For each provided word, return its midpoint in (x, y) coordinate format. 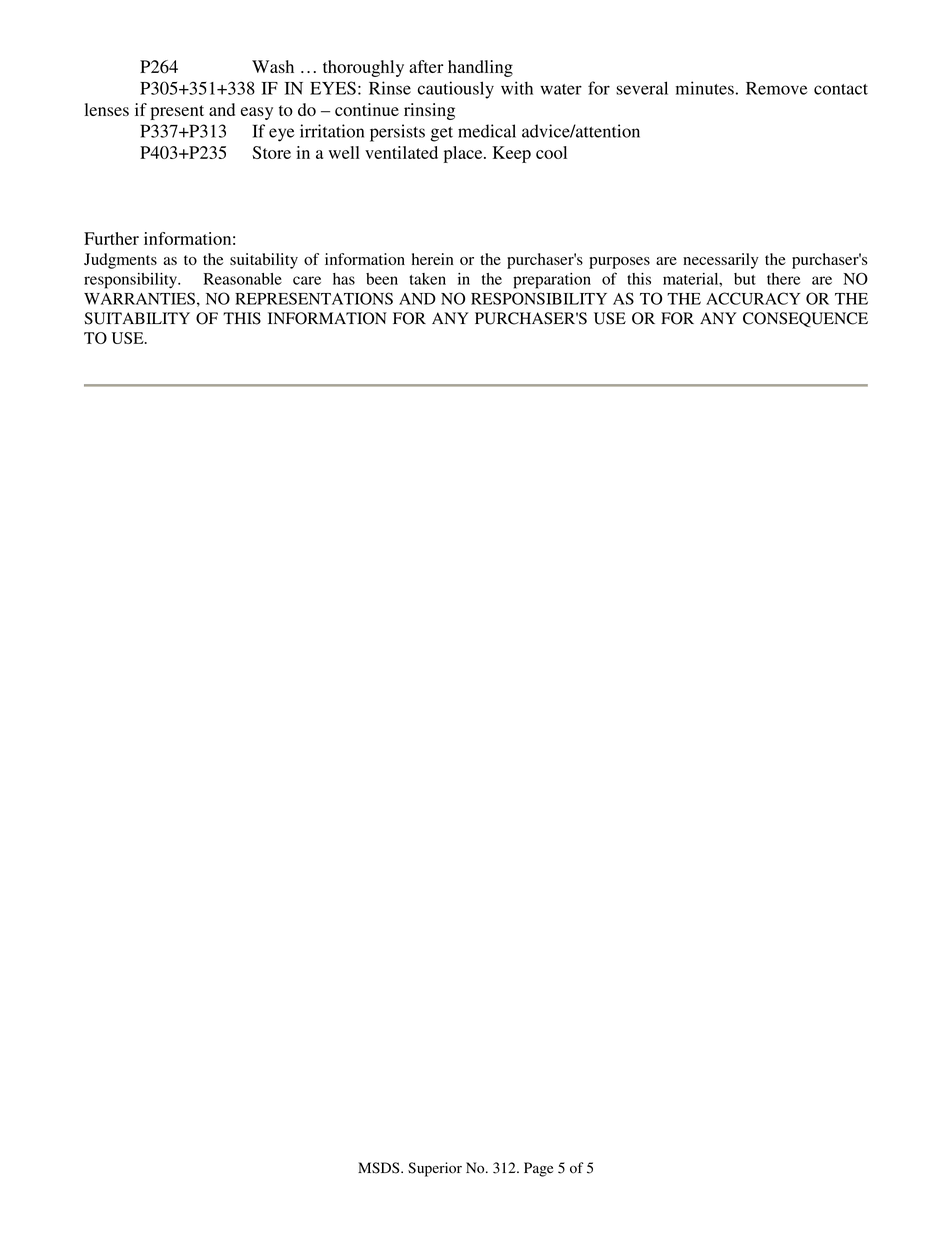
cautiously (456, 90)
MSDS (380, 1168)
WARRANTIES (139, 298)
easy (257, 113)
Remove (776, 88)
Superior (435, 1169)
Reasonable (242, 279)
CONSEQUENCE (805, 319)
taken (428, 279)
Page (538, 1169)
